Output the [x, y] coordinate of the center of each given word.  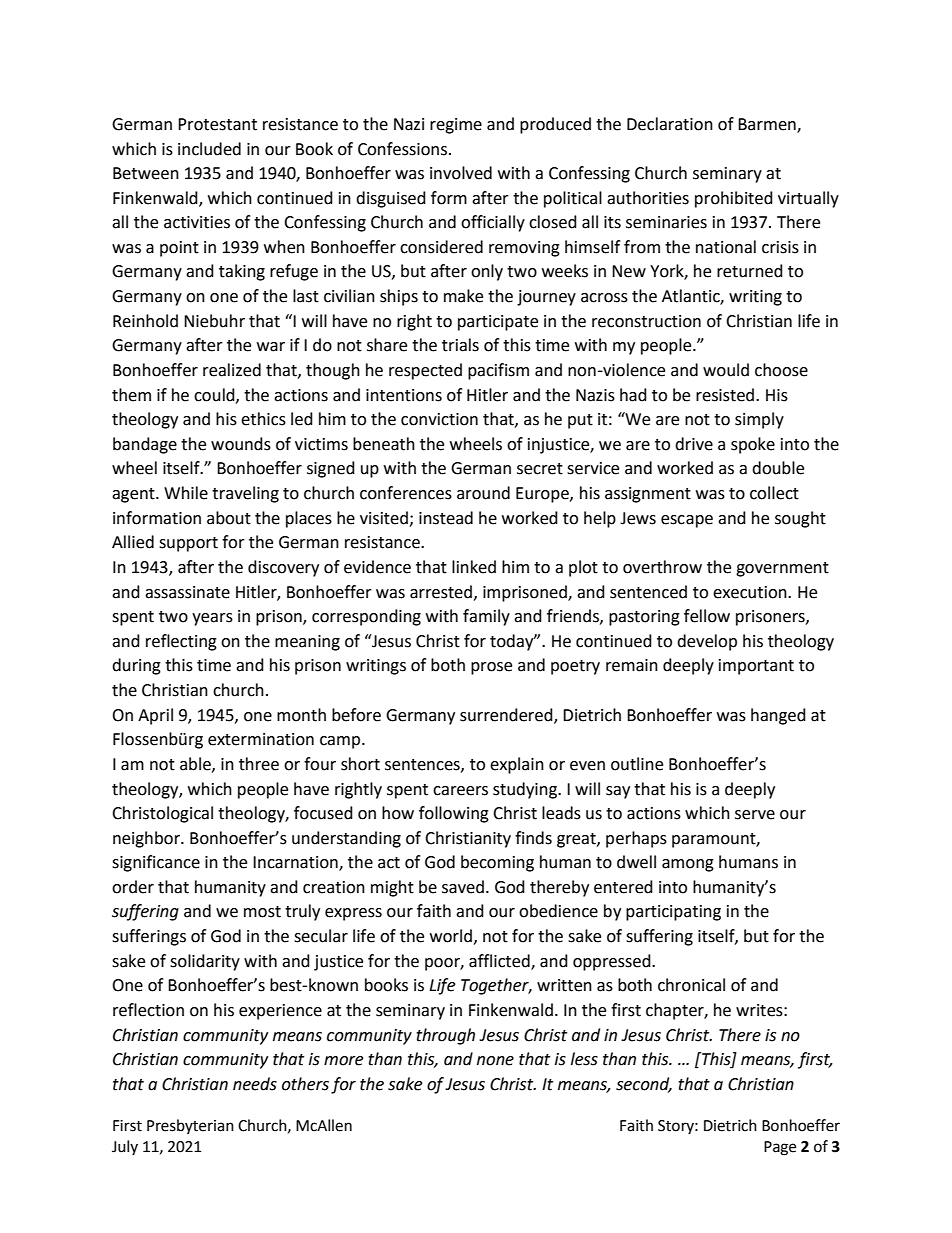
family [486, 617]
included [209, 149]
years [212, 619]
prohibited [734, 199]
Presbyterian [190, 1126]
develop [707, 642]
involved [461, 173]
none [495, 1061]
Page [780, 1148]
